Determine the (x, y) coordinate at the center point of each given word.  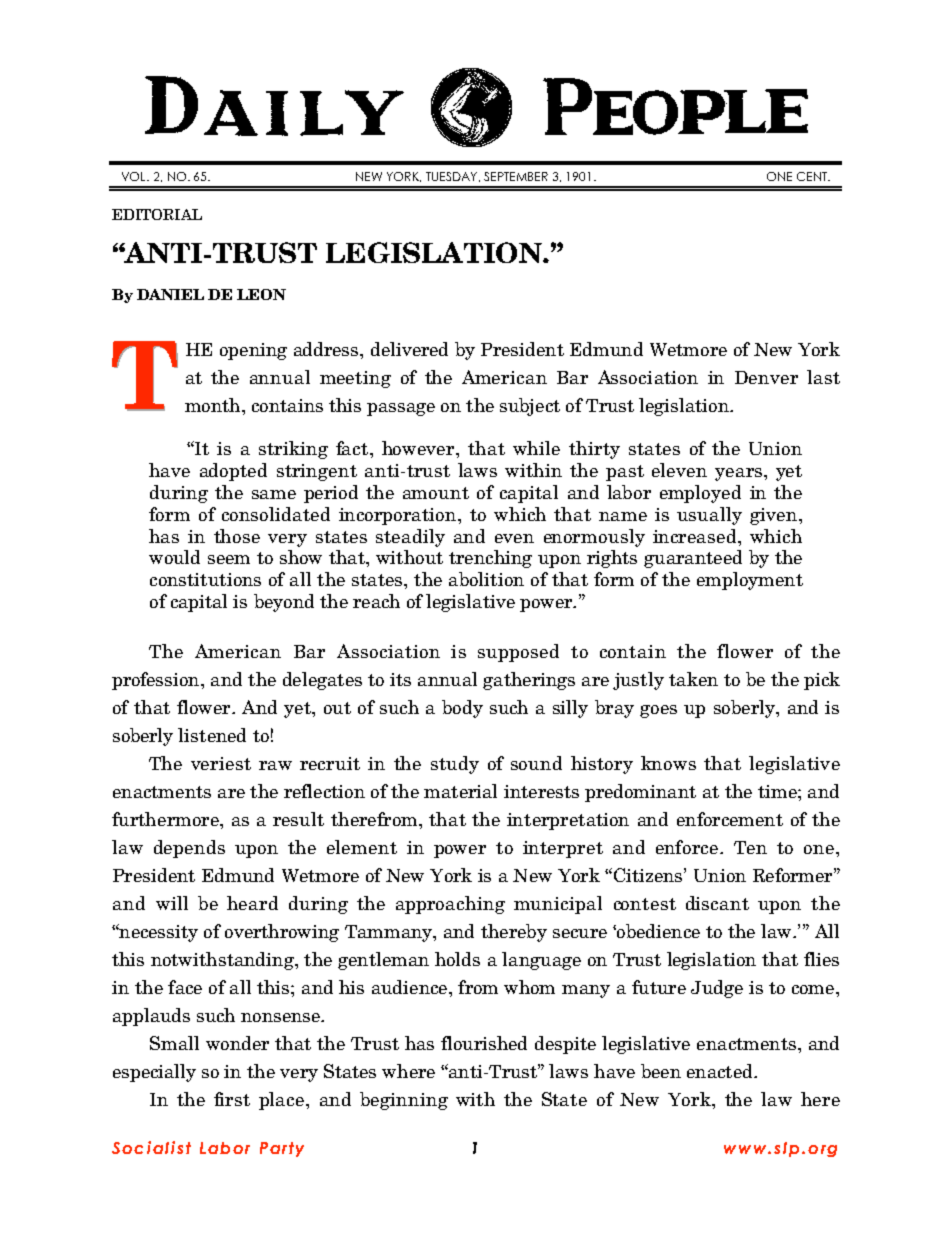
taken (693, 679)
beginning (404, 1101)
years (738, 474)
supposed (518, 653)
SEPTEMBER (516, 176)
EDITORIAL (157, 214)
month (214, 405)
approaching (450, 905)
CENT (813, 176)
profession (157, 681)
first (232, 1099)
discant (717, 903)
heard (252, 903)
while (536, 448)
